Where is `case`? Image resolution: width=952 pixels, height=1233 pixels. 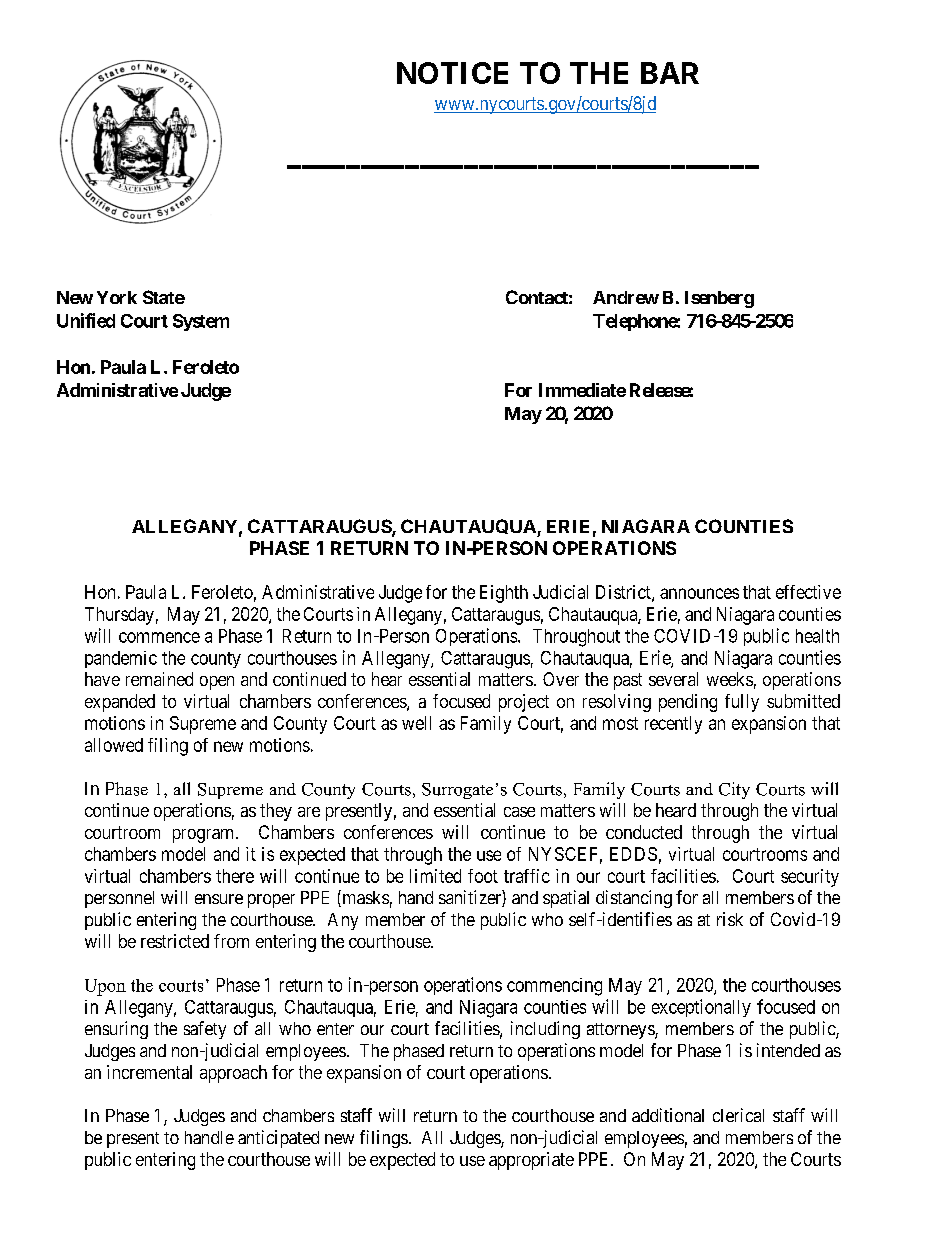
case is located at coordinates (519, 812).
